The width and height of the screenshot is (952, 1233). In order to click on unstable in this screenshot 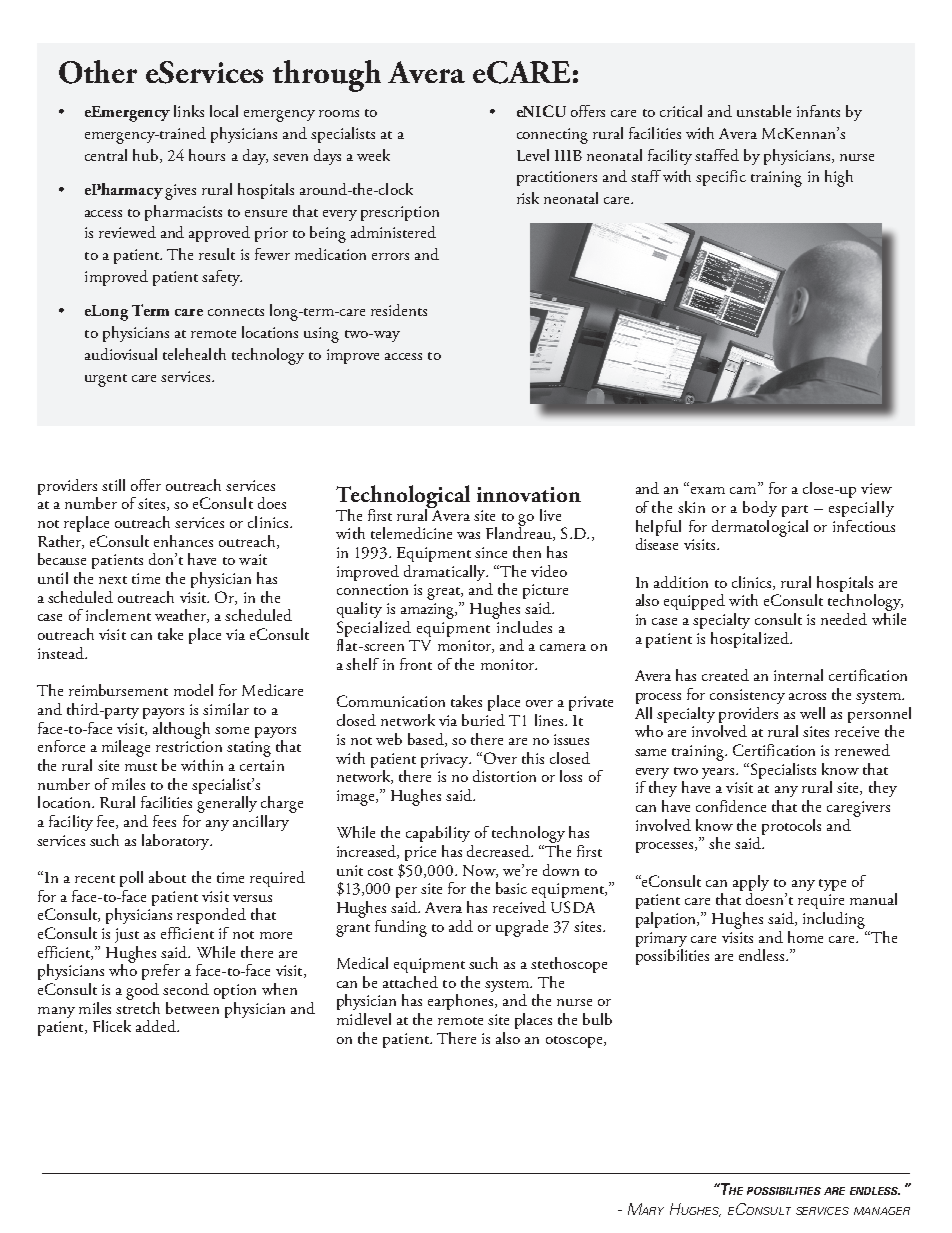, I will do `click(764, 111)`.
